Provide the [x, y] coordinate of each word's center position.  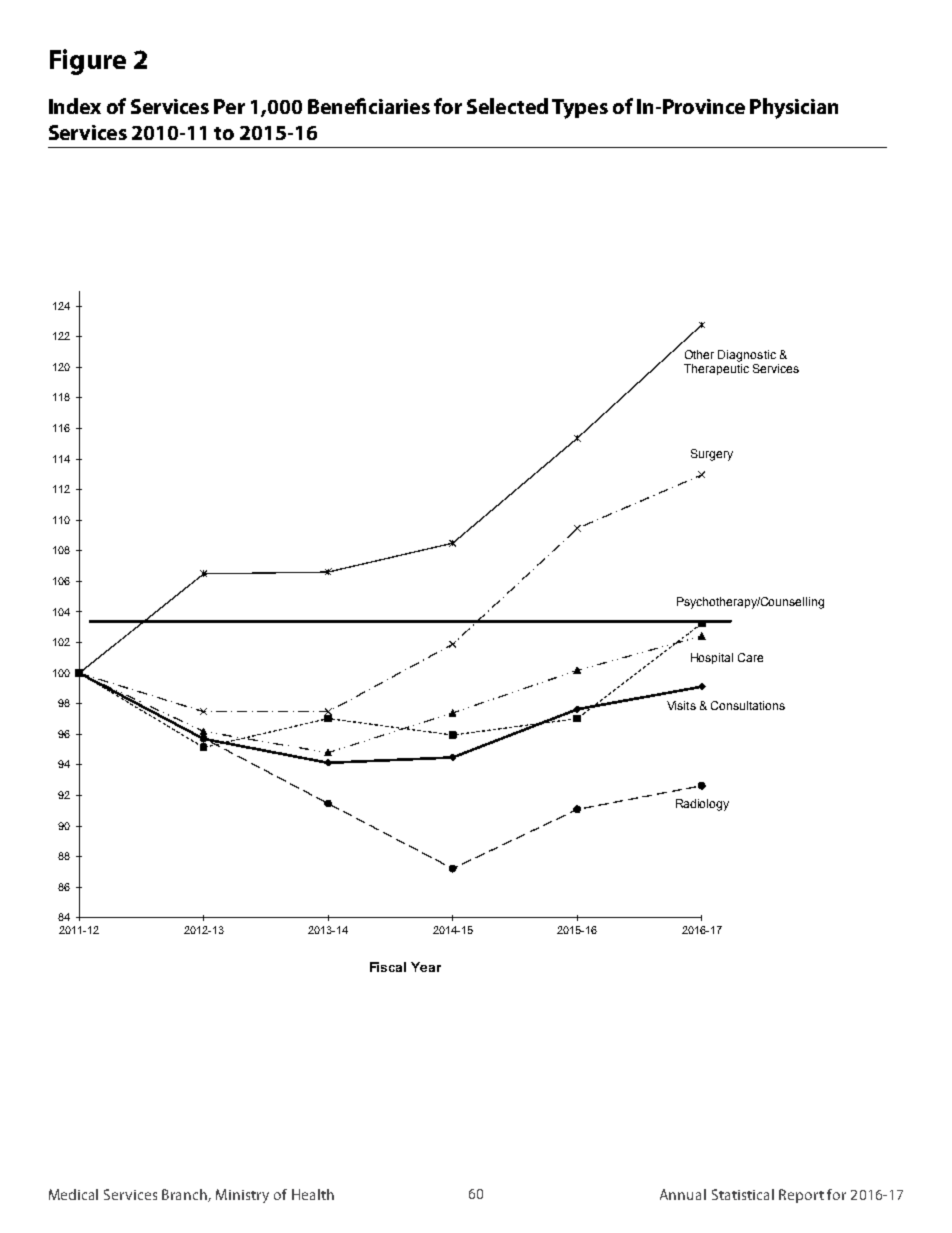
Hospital [712, 658]
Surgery [712, 455]
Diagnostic [747, 356]
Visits [681, 705]
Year [426, 967]
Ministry [242, 1196]
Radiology [702, 805]
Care [750, 657]
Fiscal [388, 967]
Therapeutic [716, 369]
